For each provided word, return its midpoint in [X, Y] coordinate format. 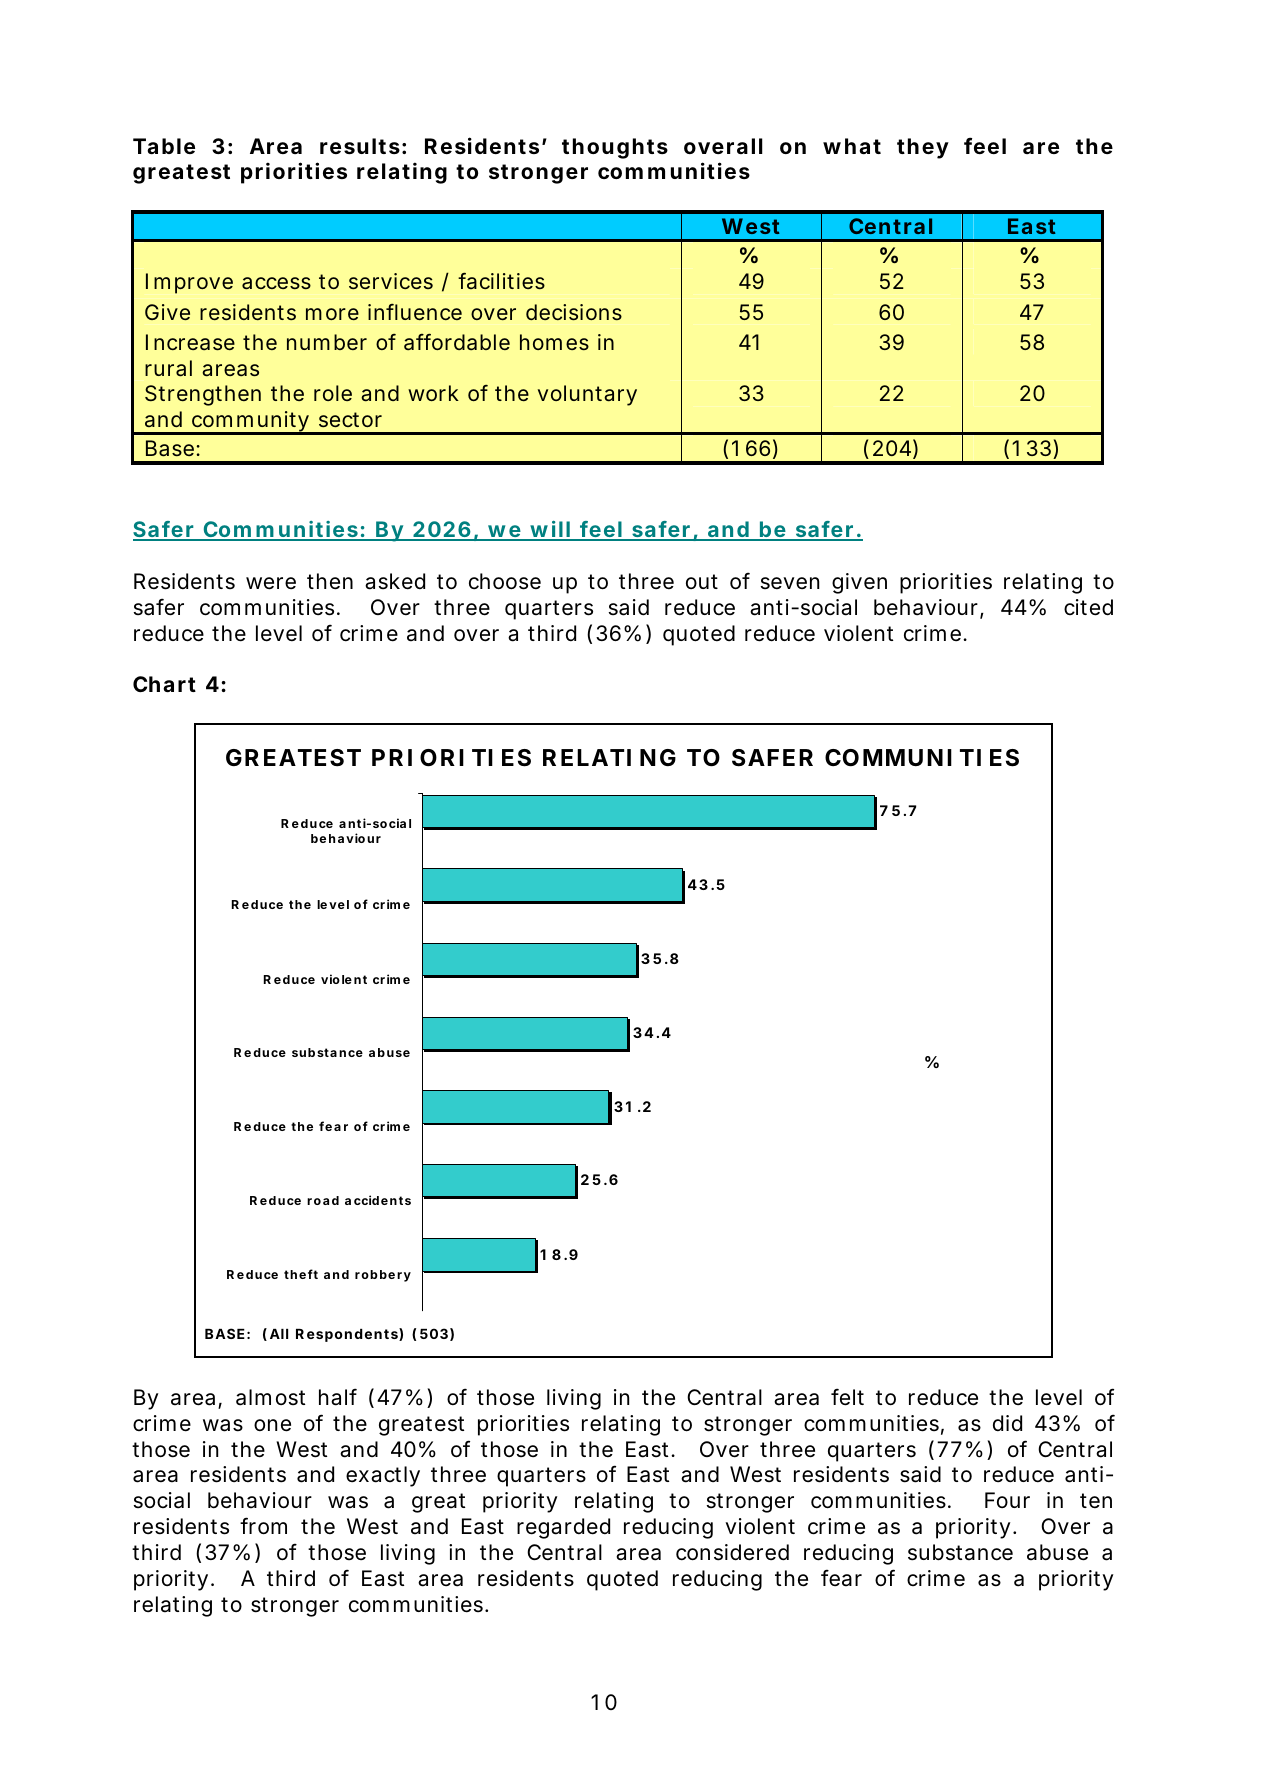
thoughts [615, 148]
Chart [164, 684]
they [923, 148]
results [360, 146]
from [263, 1526]
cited [1088, 607]
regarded [563, 1528]
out [702, 581]
